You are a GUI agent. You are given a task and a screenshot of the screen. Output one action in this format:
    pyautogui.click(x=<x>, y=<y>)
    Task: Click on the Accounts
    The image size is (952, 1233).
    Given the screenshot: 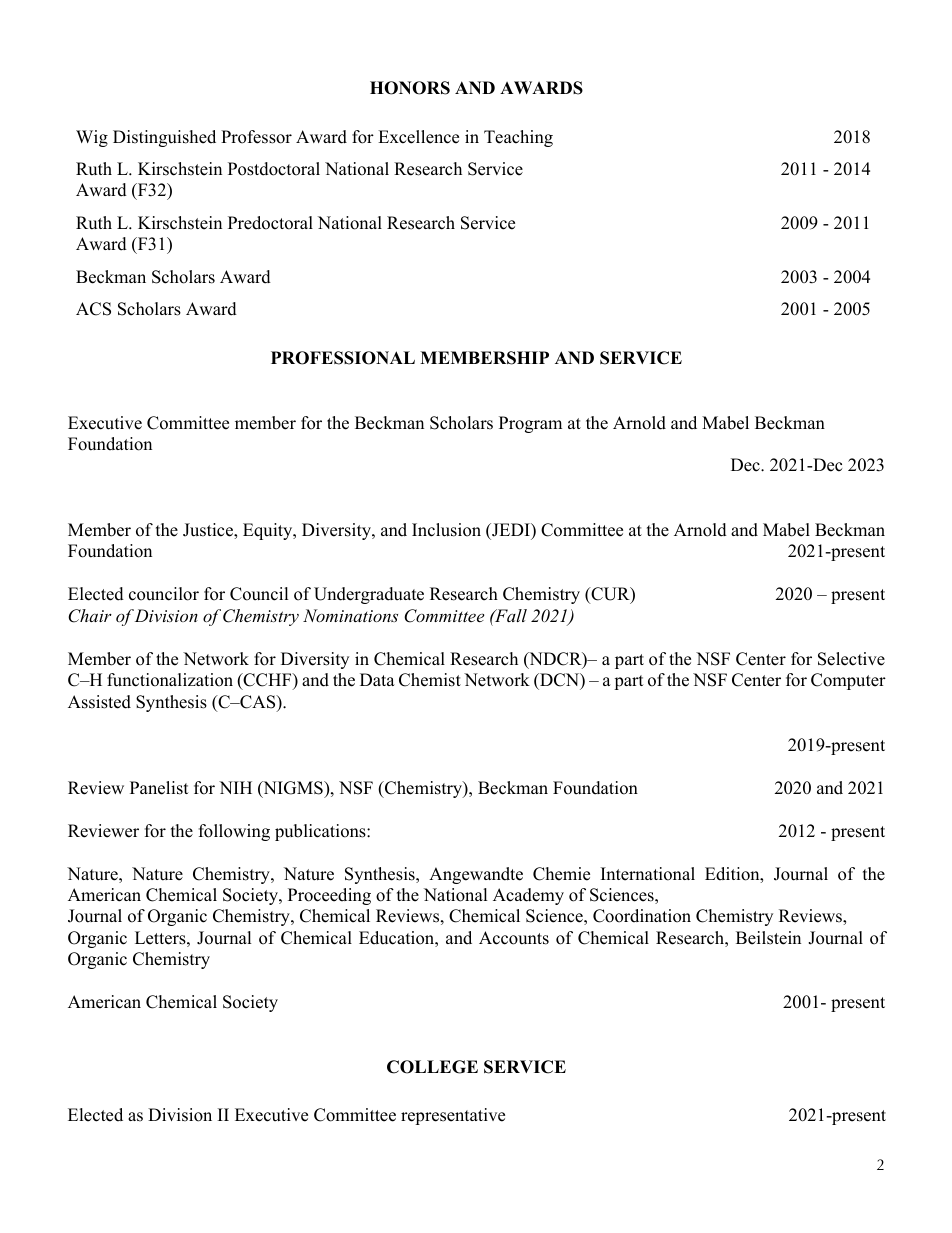 What is the action you would take?
    pyautogui.click(x=514, y=938)
